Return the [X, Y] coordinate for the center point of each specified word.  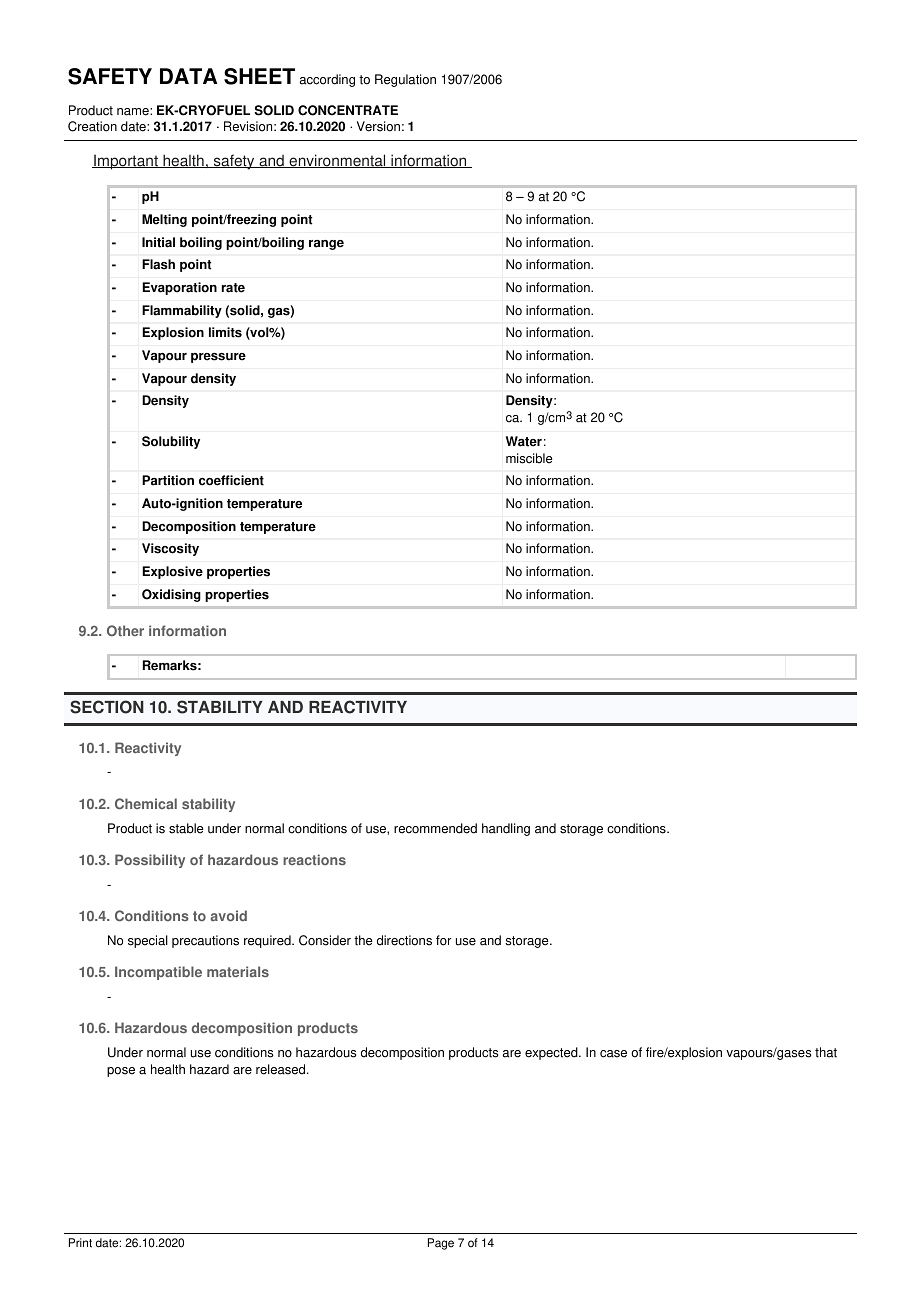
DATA [188, 76]
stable [186, 828]
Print [80, 1243]
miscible [529, 458]
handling [506, 829]
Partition [168, 480]
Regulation [405, 80]
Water [524, 441]
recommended [435, 828]
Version [378, 126]
